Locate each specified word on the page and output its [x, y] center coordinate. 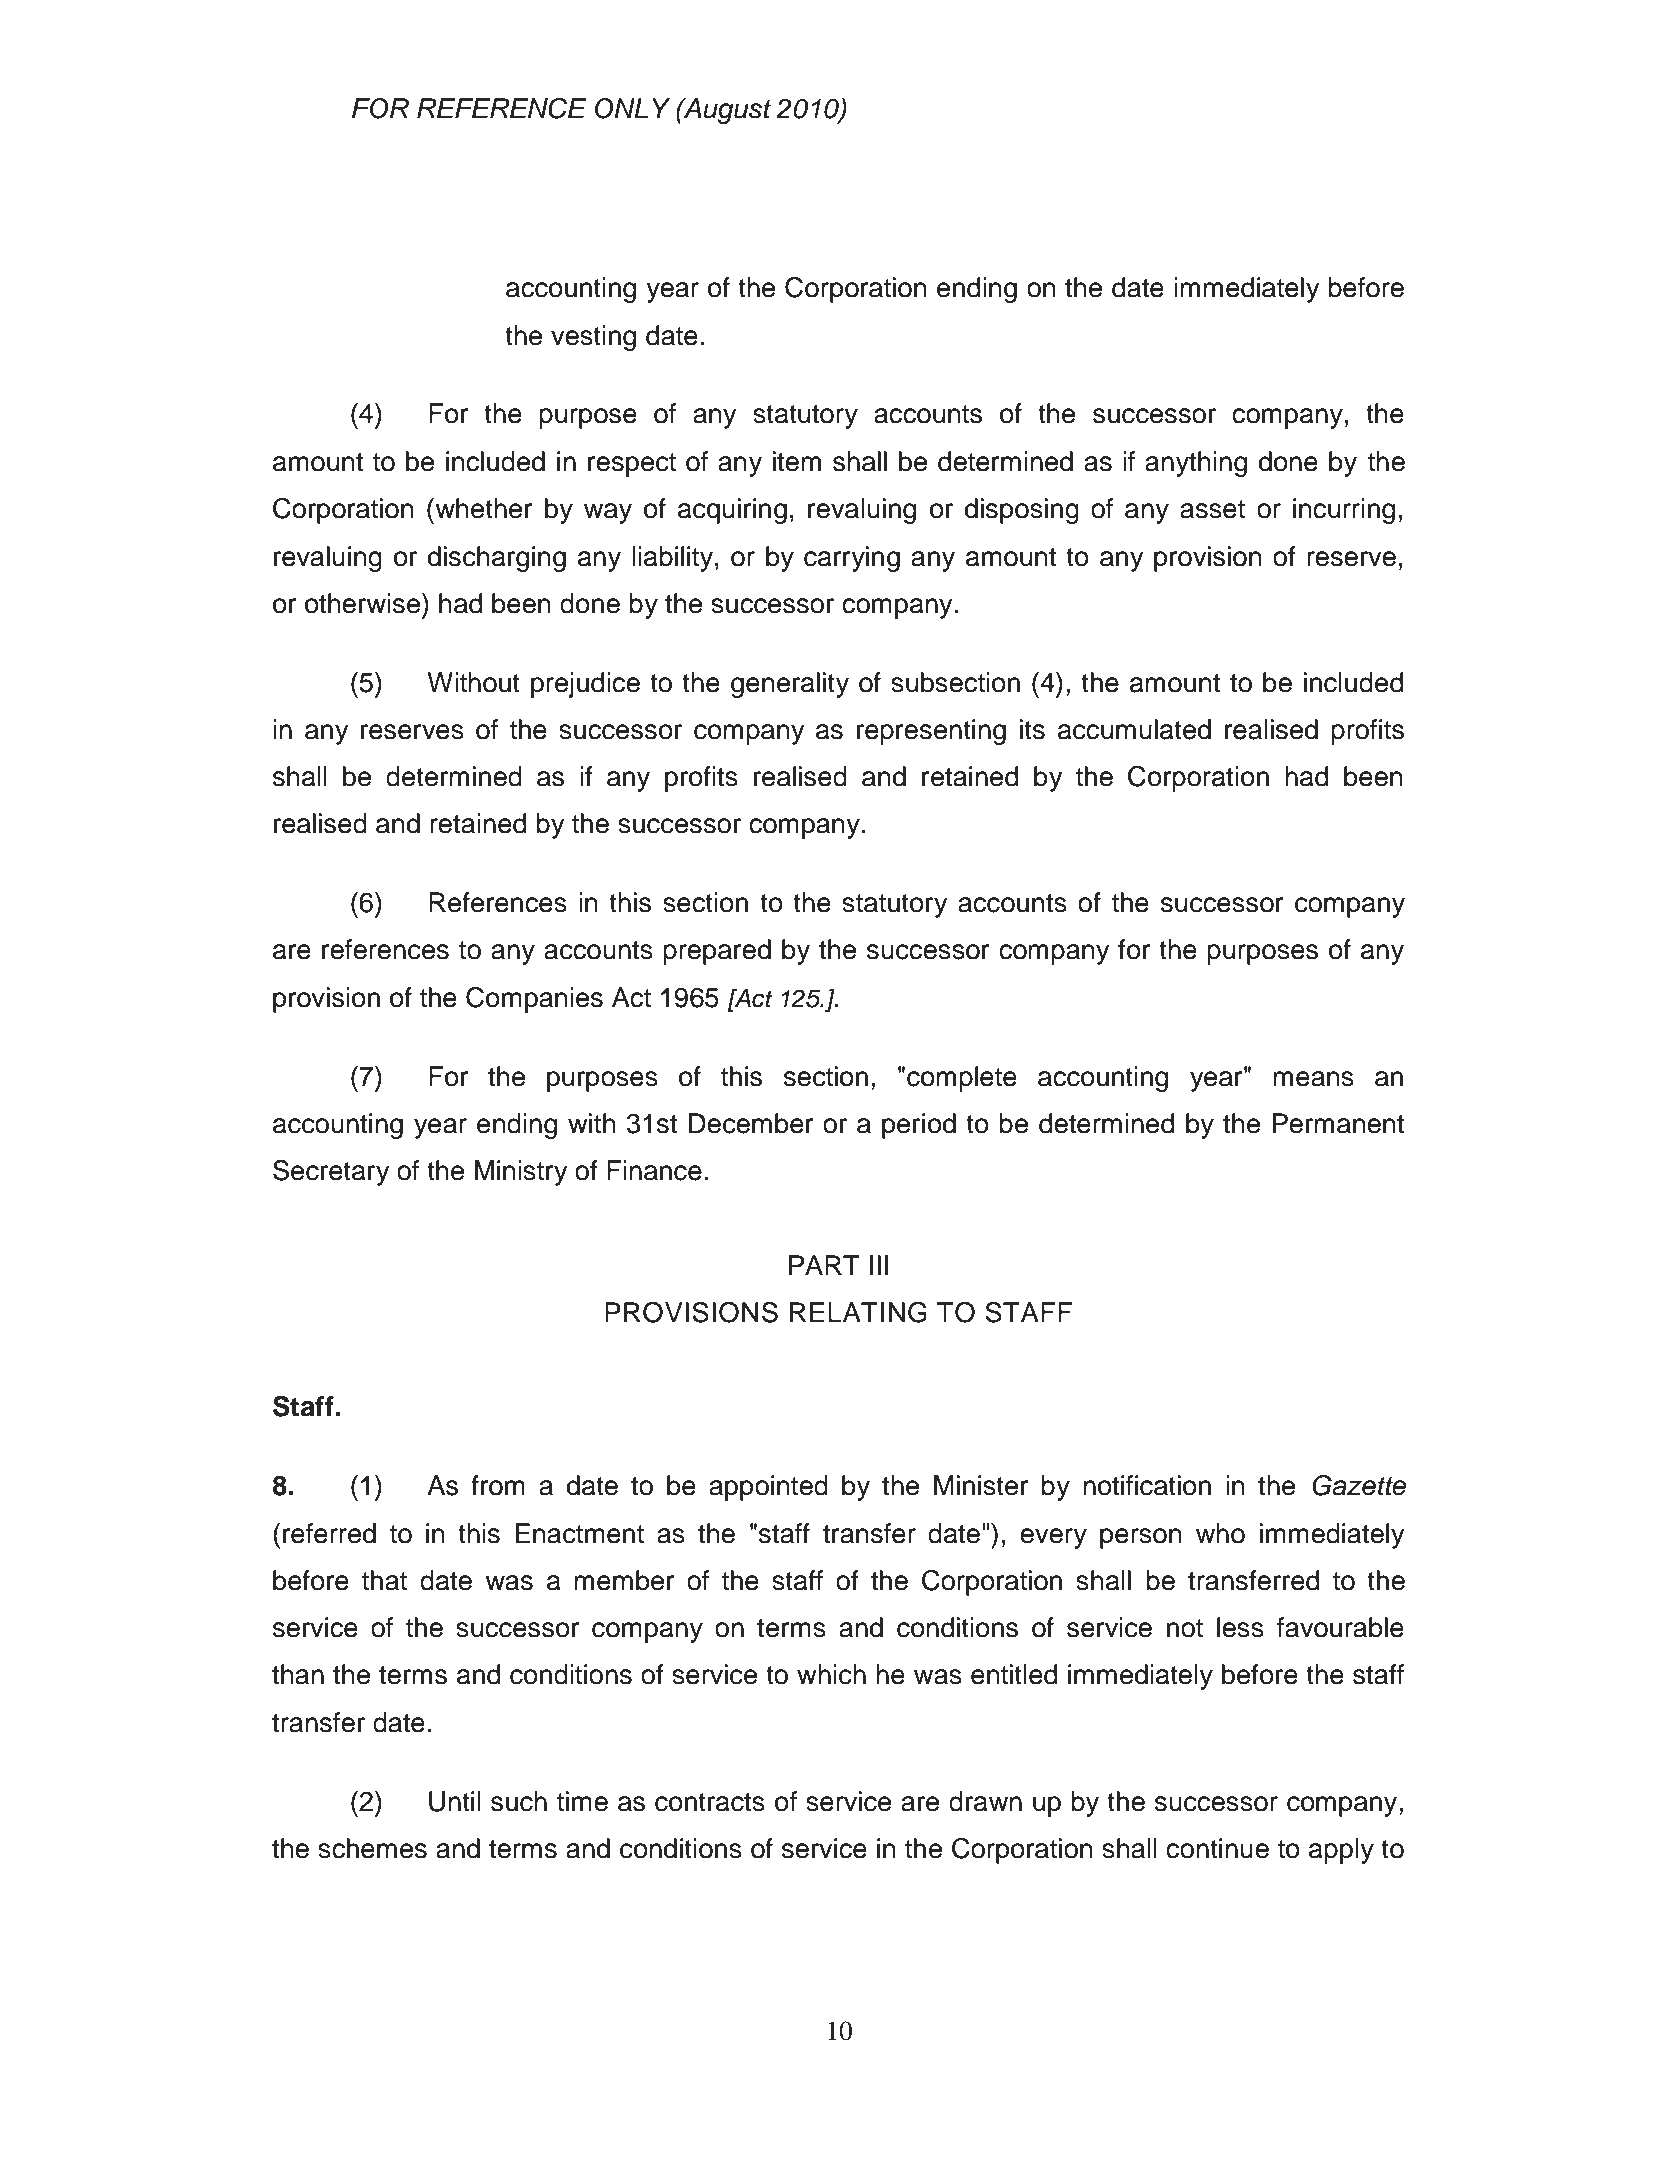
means [1313, 1079]
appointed [768, 1488]
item [797, 461]
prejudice [585, 685]
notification [1147, 1485]
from [498, 1485]
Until [455, 1801]
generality [790, 685]
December [751, 1123]
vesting [593, 338]
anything [1196, 464]
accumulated [1134, 729]
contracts [710, 1802]
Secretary [331, 1173]
